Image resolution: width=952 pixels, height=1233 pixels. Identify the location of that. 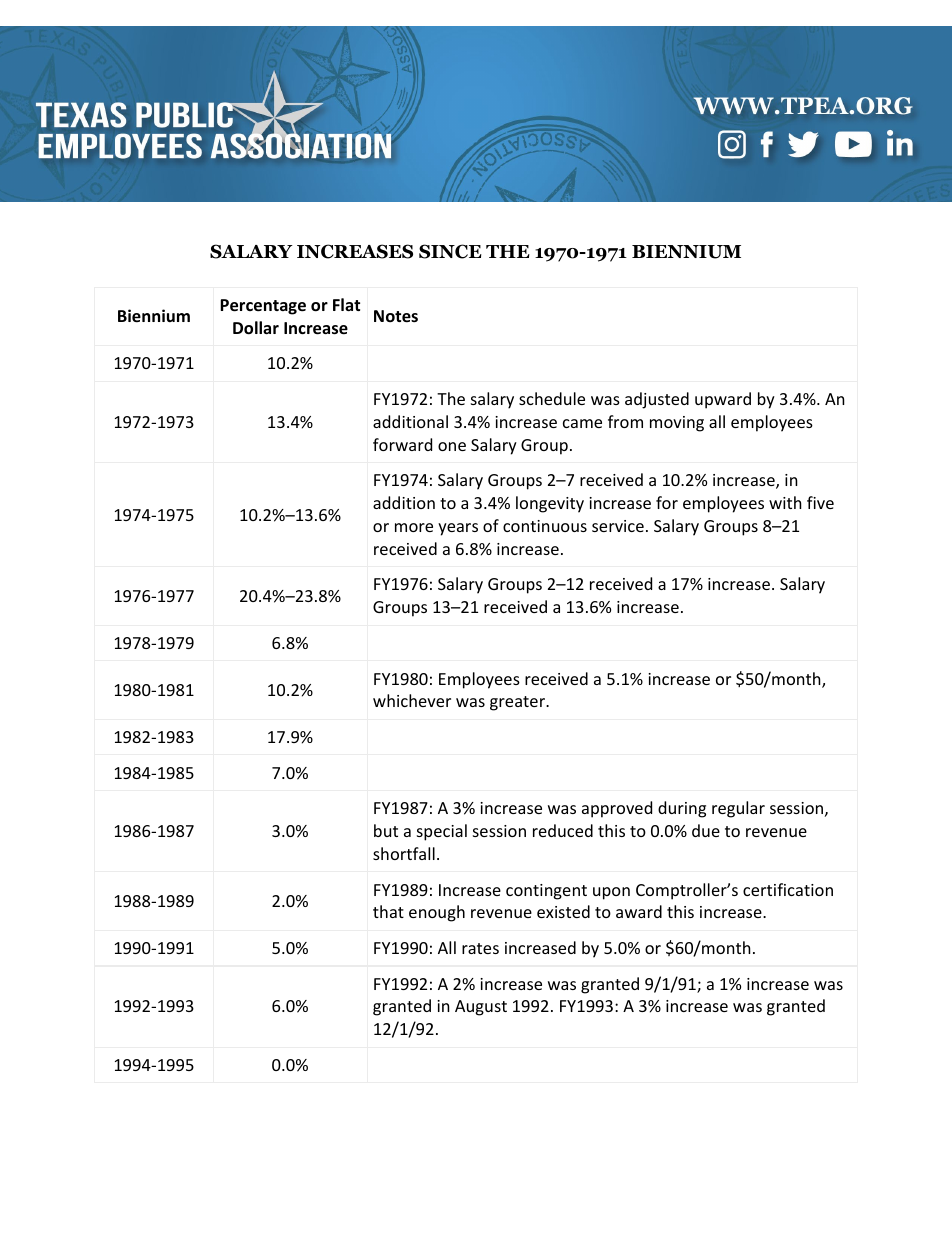
(388, 911).
